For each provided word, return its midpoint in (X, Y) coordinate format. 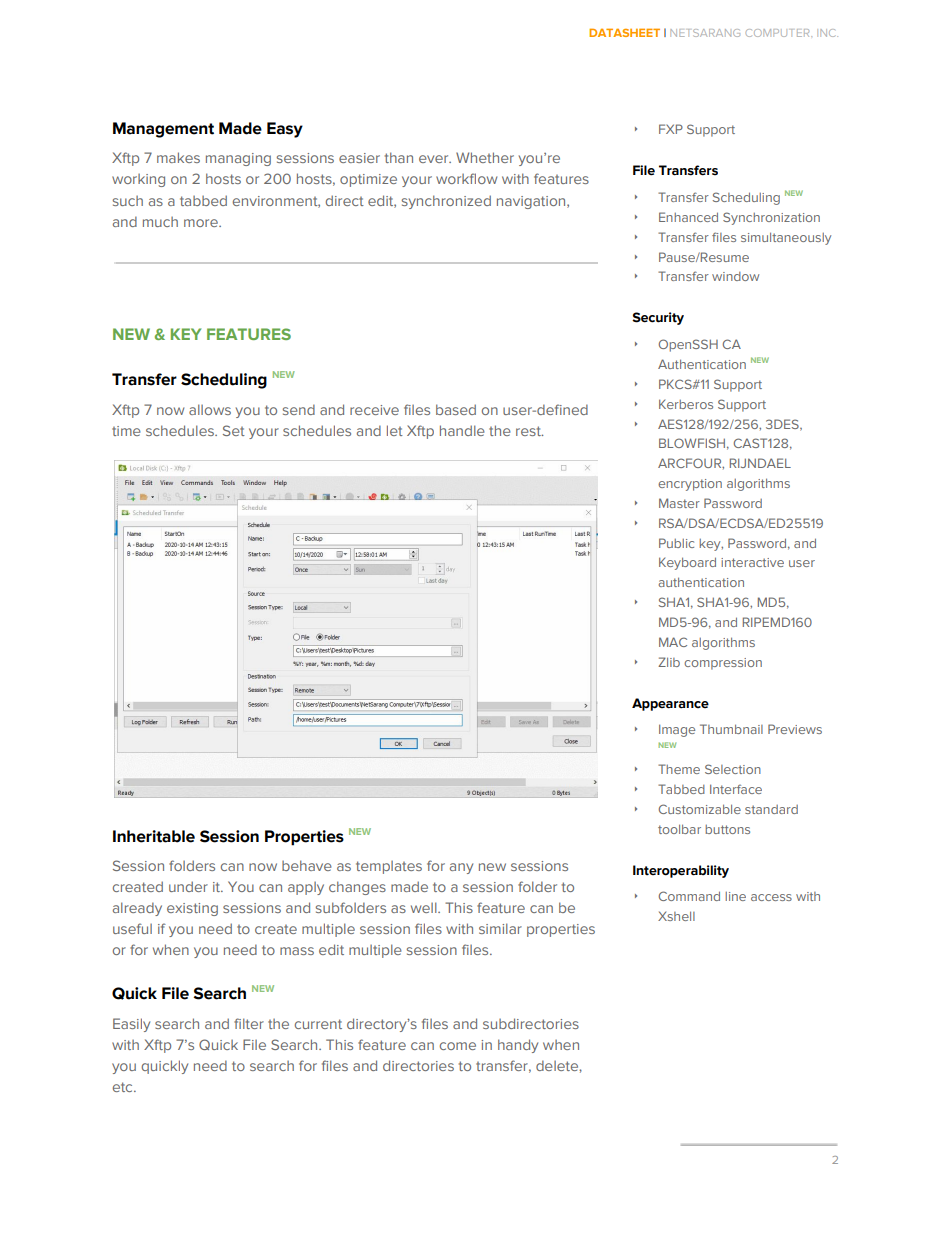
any (461, 868)
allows (210, 409)
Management (163, 130)
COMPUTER (779, 33)
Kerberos (686, 404)
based (456, 409)
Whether (485, 157)
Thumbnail (731, 729)
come (458, 1046)
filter (249, 1023)
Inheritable (154, 836)
